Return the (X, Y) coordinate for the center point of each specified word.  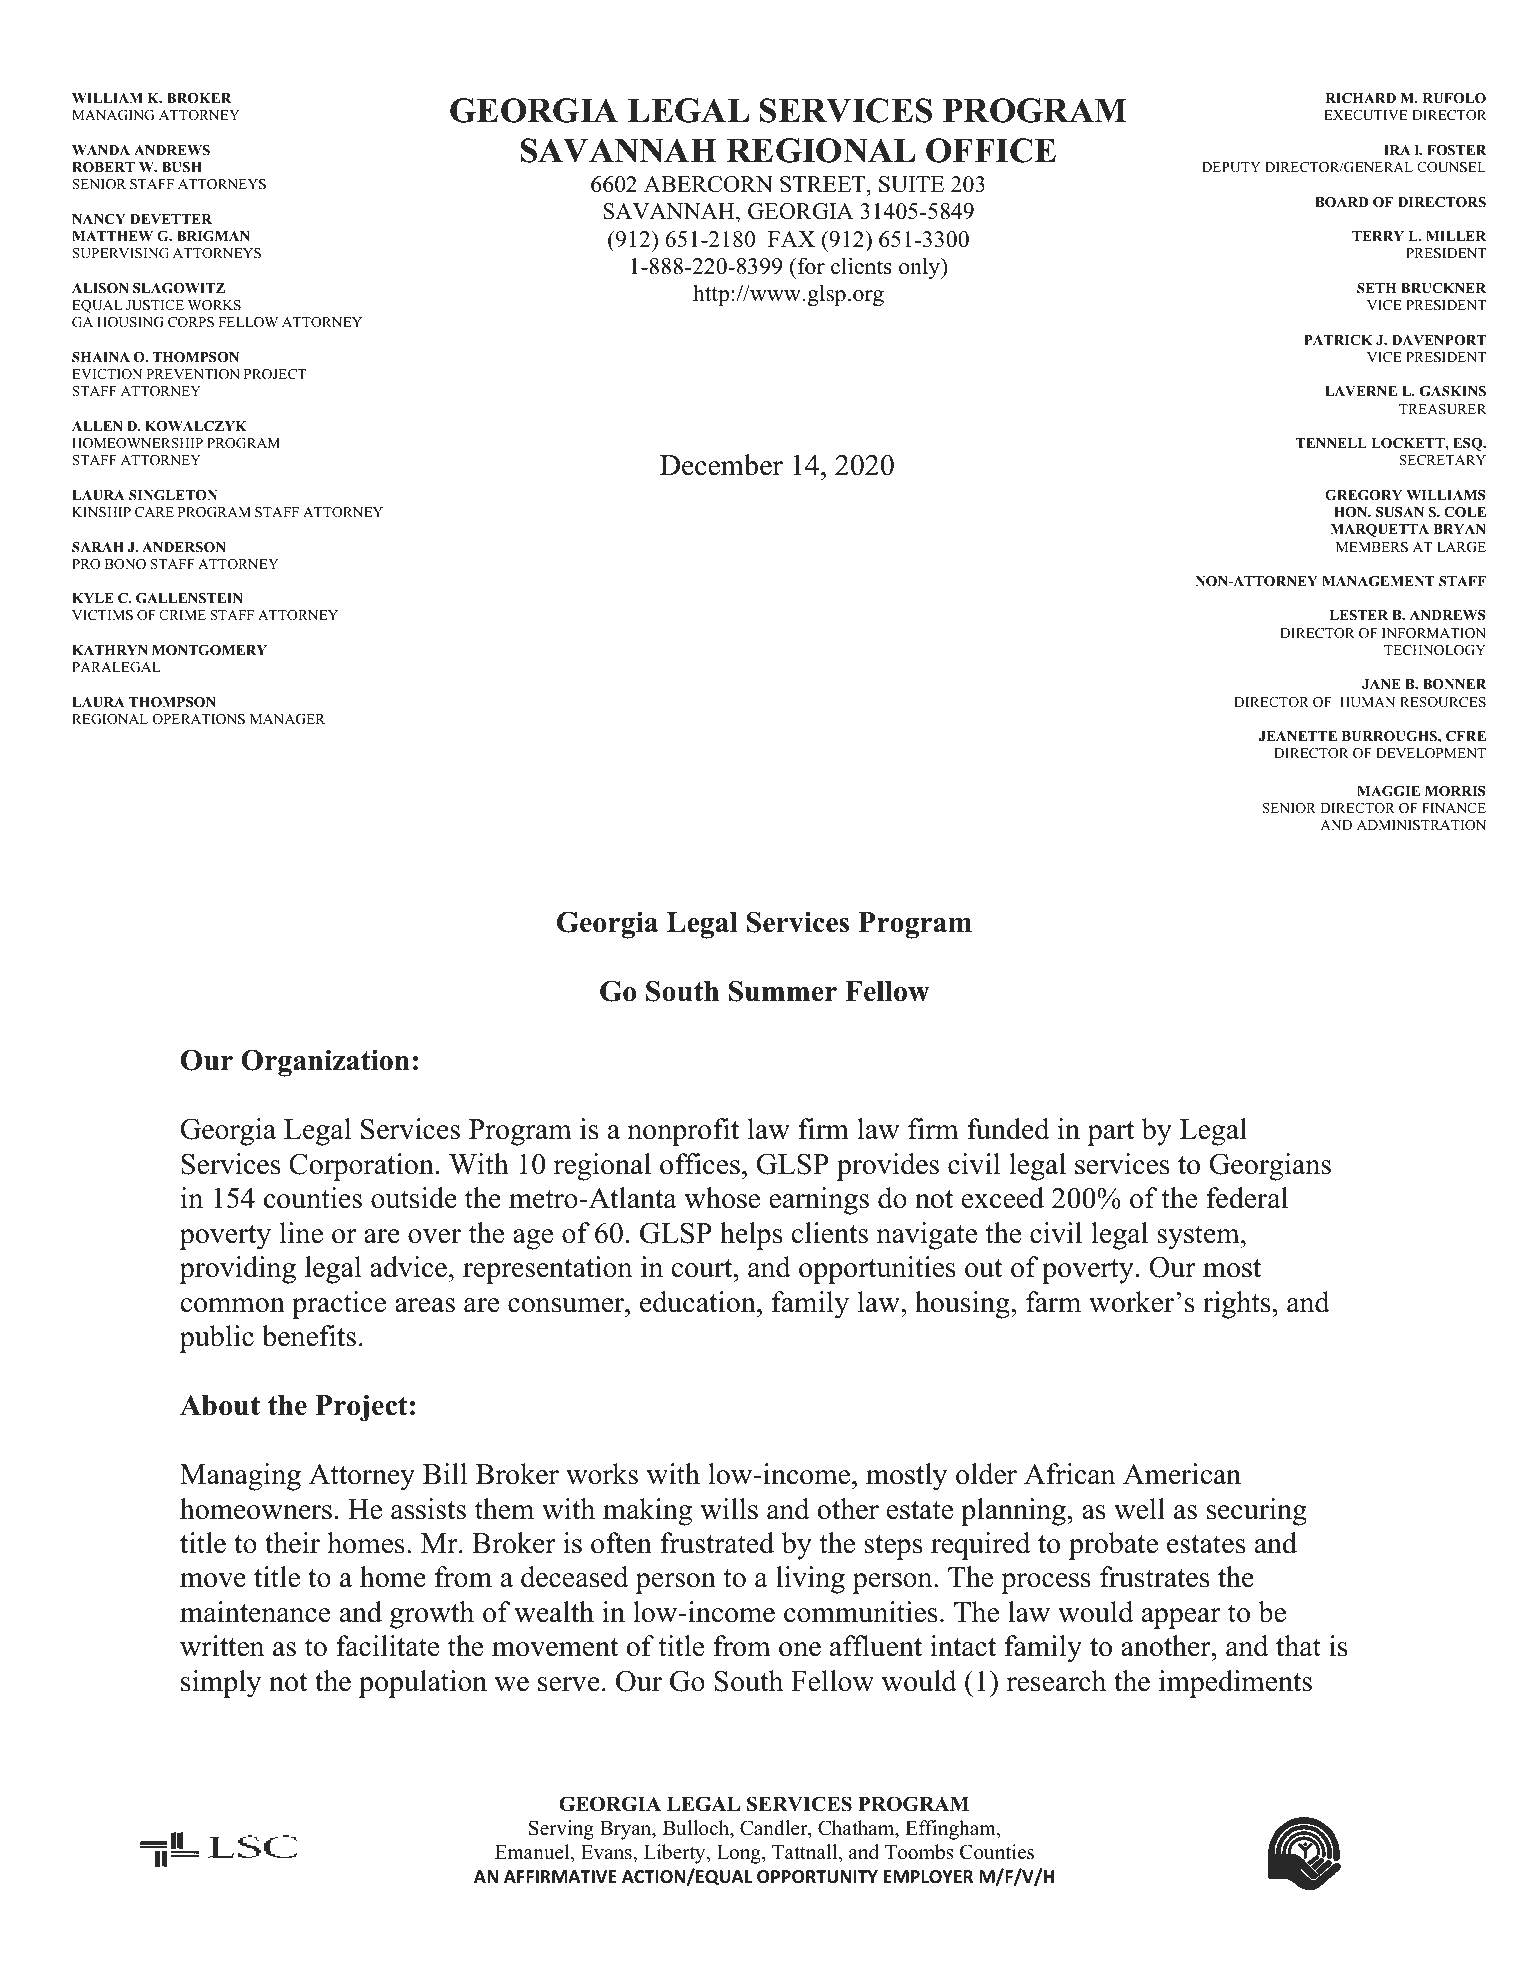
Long (740, 1854)
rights (1237, 1305)
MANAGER (287, 719)
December (721, 465)
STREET (824, 184)
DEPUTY (1231, 167)
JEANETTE (1297, 736)
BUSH (182, 167)
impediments (1235, 1684)
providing (238, 1270)
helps (751, 1236)
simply (221, 1684)
